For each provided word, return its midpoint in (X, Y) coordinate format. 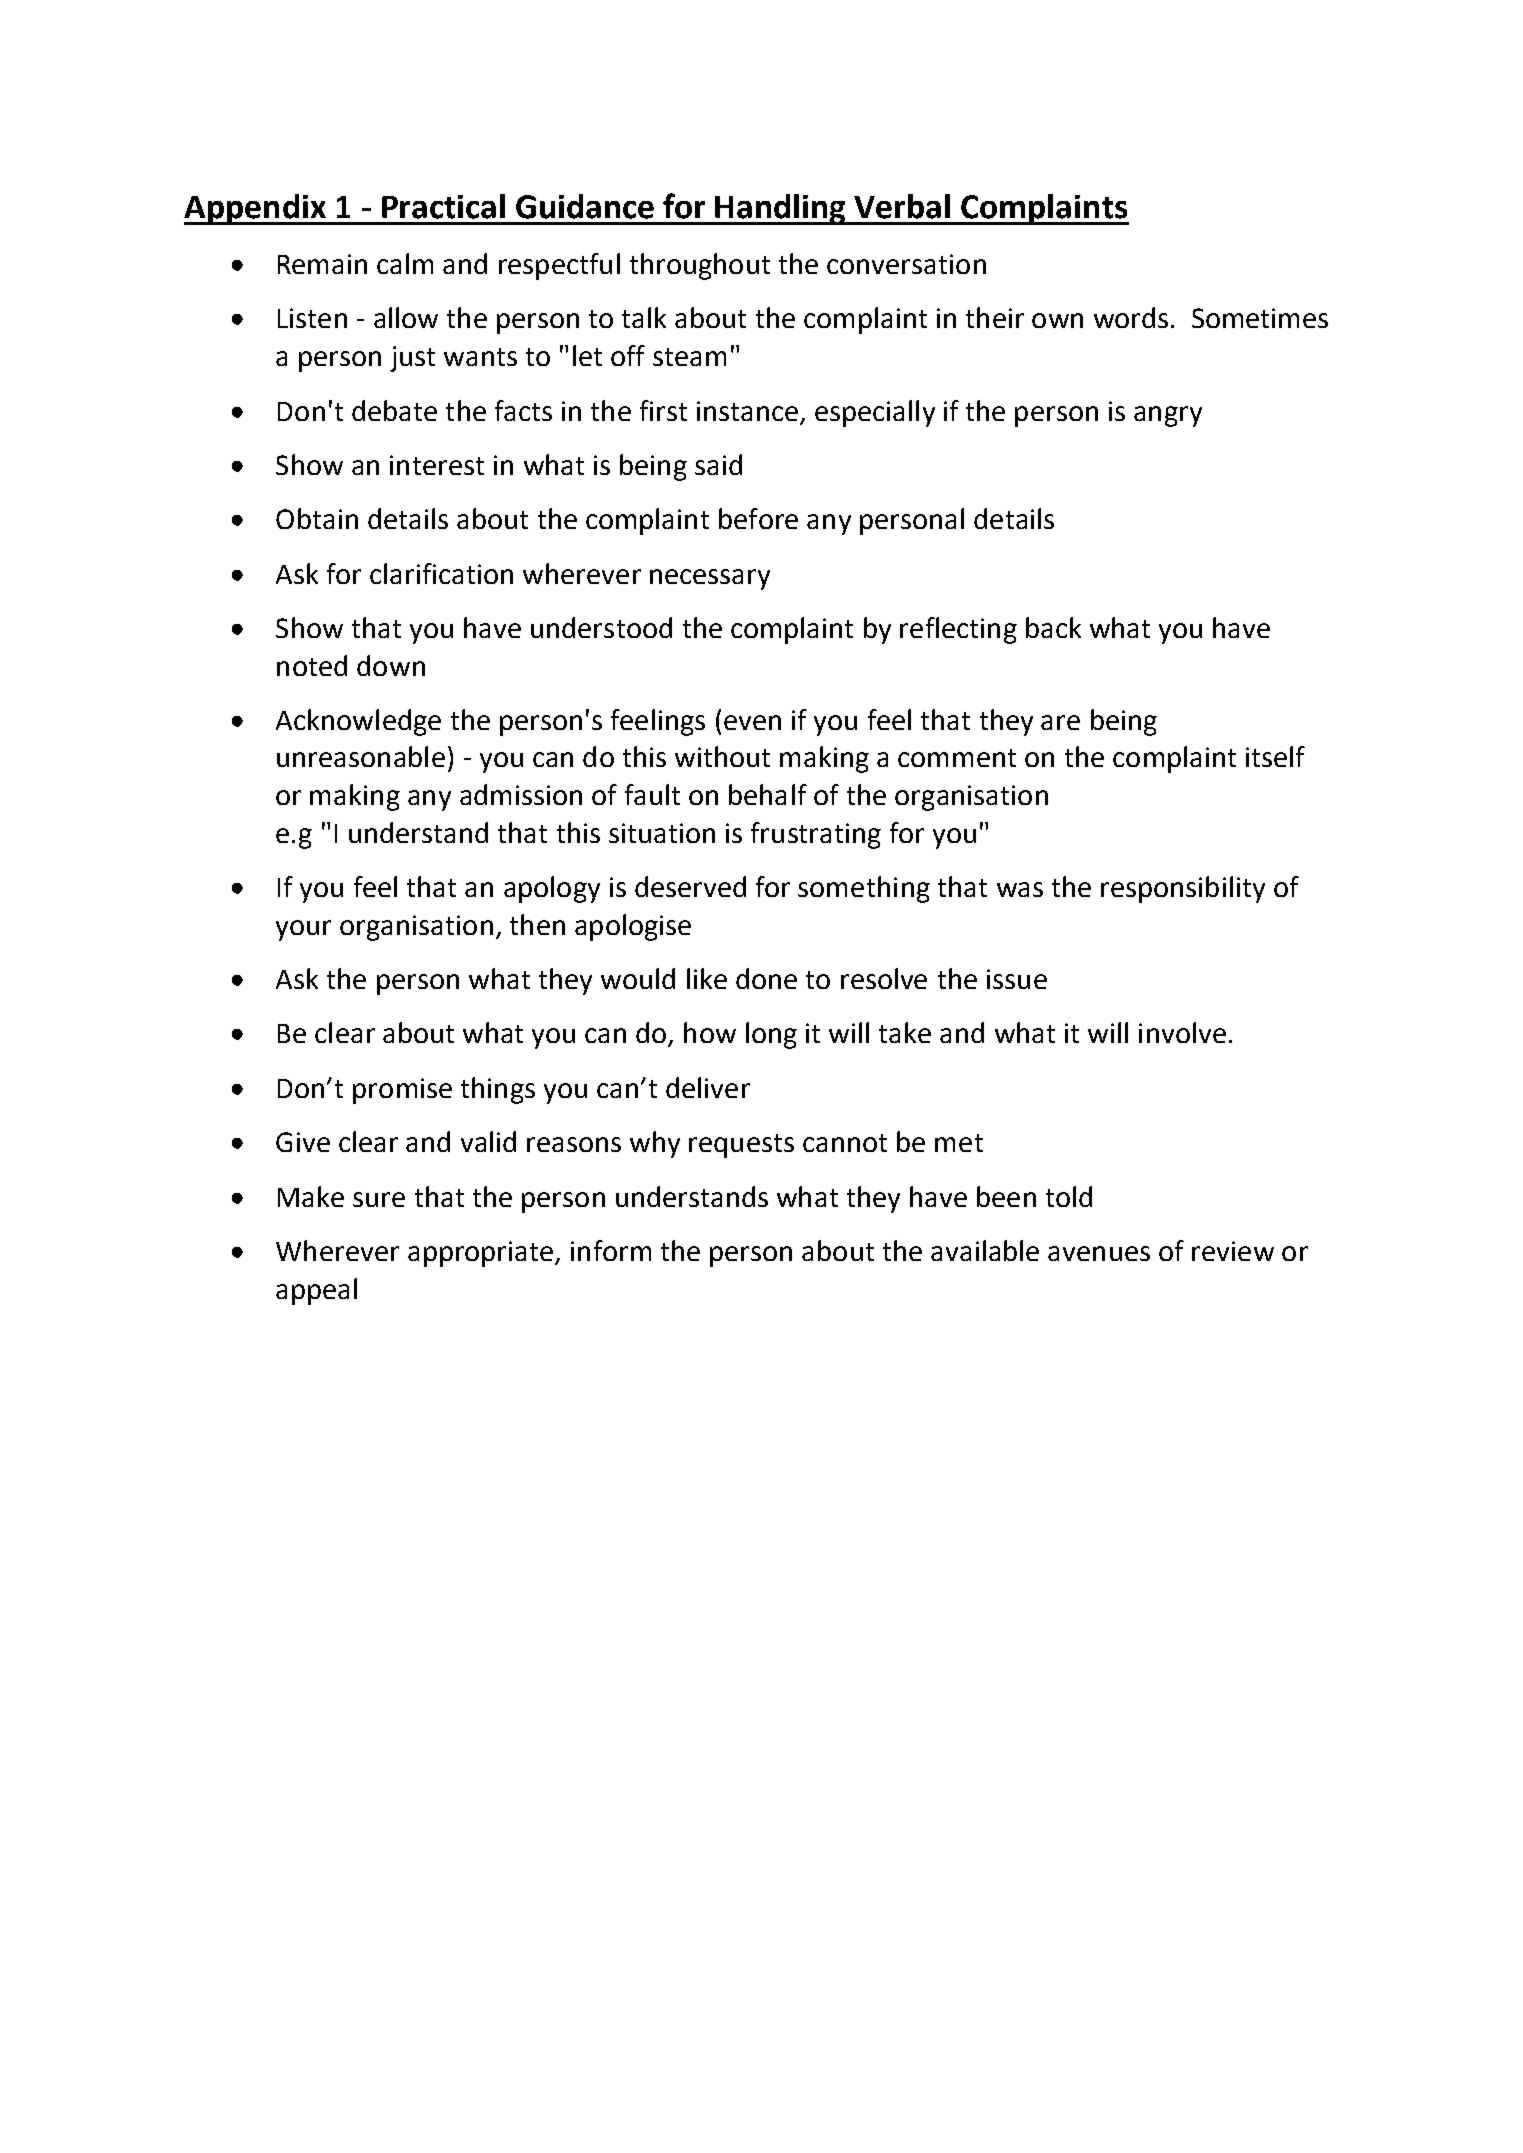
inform (611, 1250)
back (1053, 627)
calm (405, 263)
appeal (316, 1291)
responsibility (1183, 889)
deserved (690, 886)
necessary (710, 579)
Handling (781, 209)
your (303, 930)
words (1131, 317)
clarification (441, 573)
